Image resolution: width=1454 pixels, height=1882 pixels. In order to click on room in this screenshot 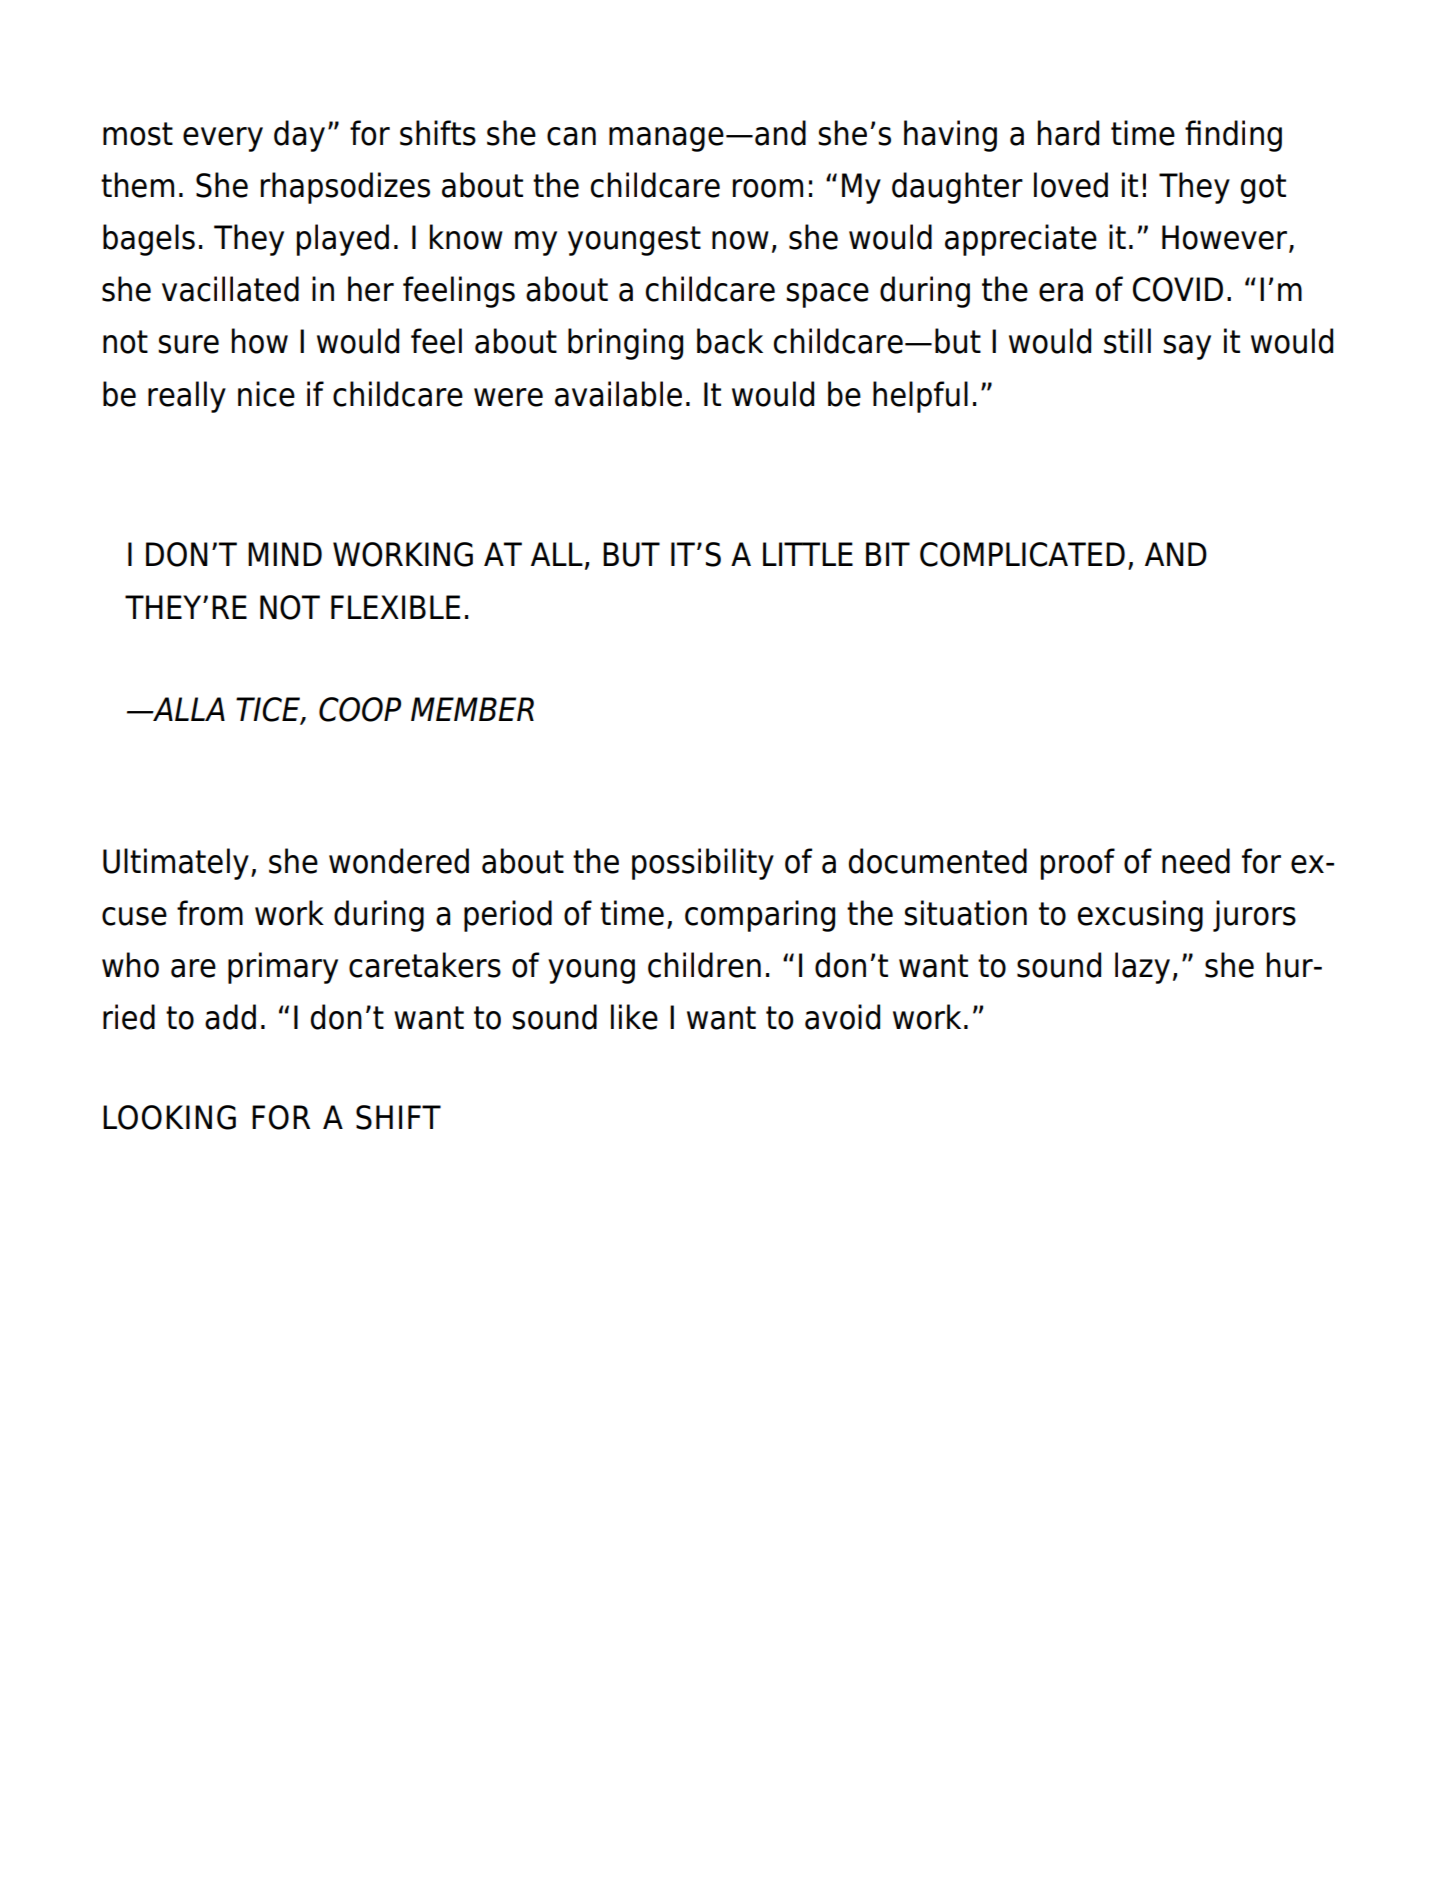, I will do `click(768, 188)`.
